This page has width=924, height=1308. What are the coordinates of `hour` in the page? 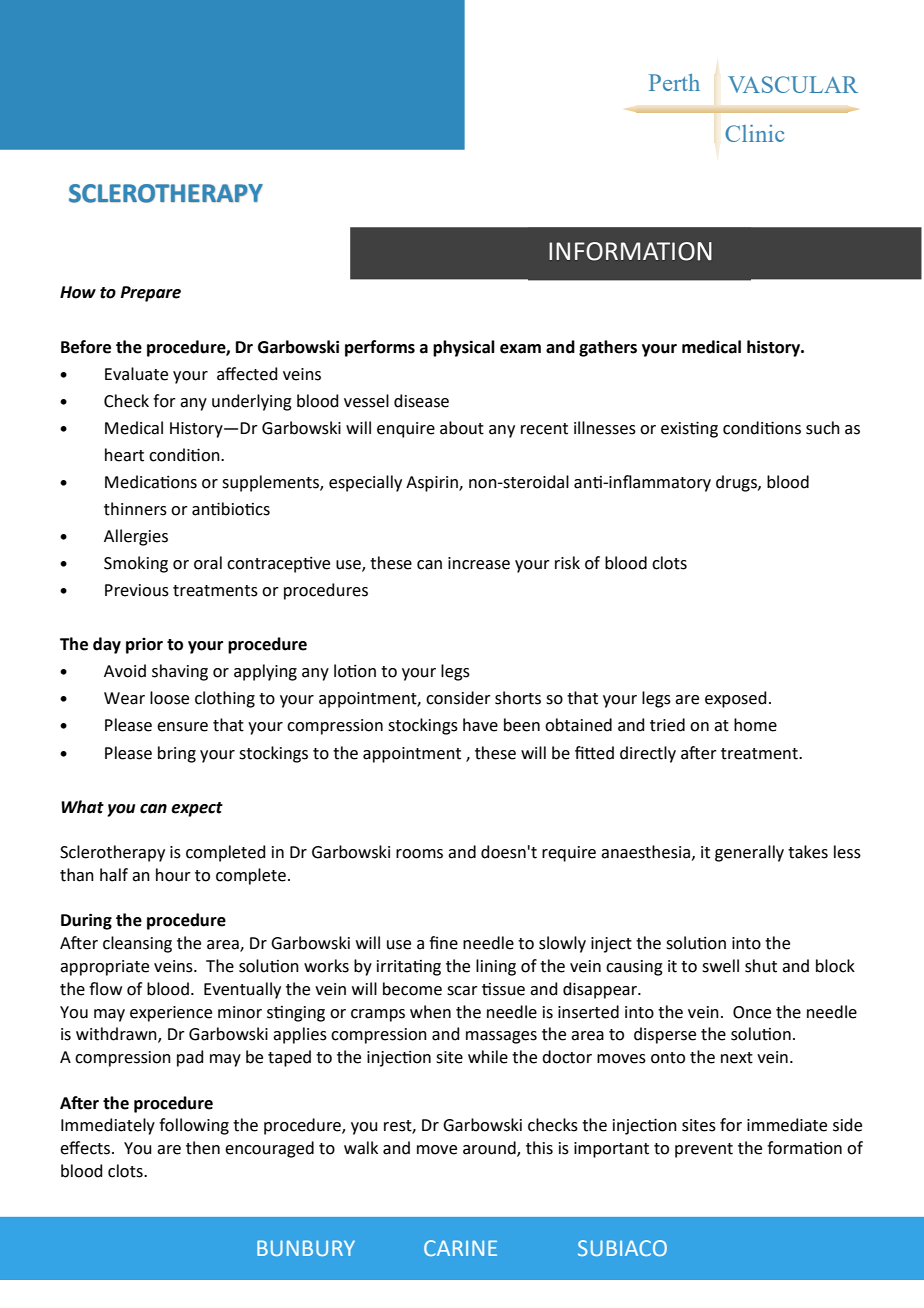 It's located at (173, 875).
